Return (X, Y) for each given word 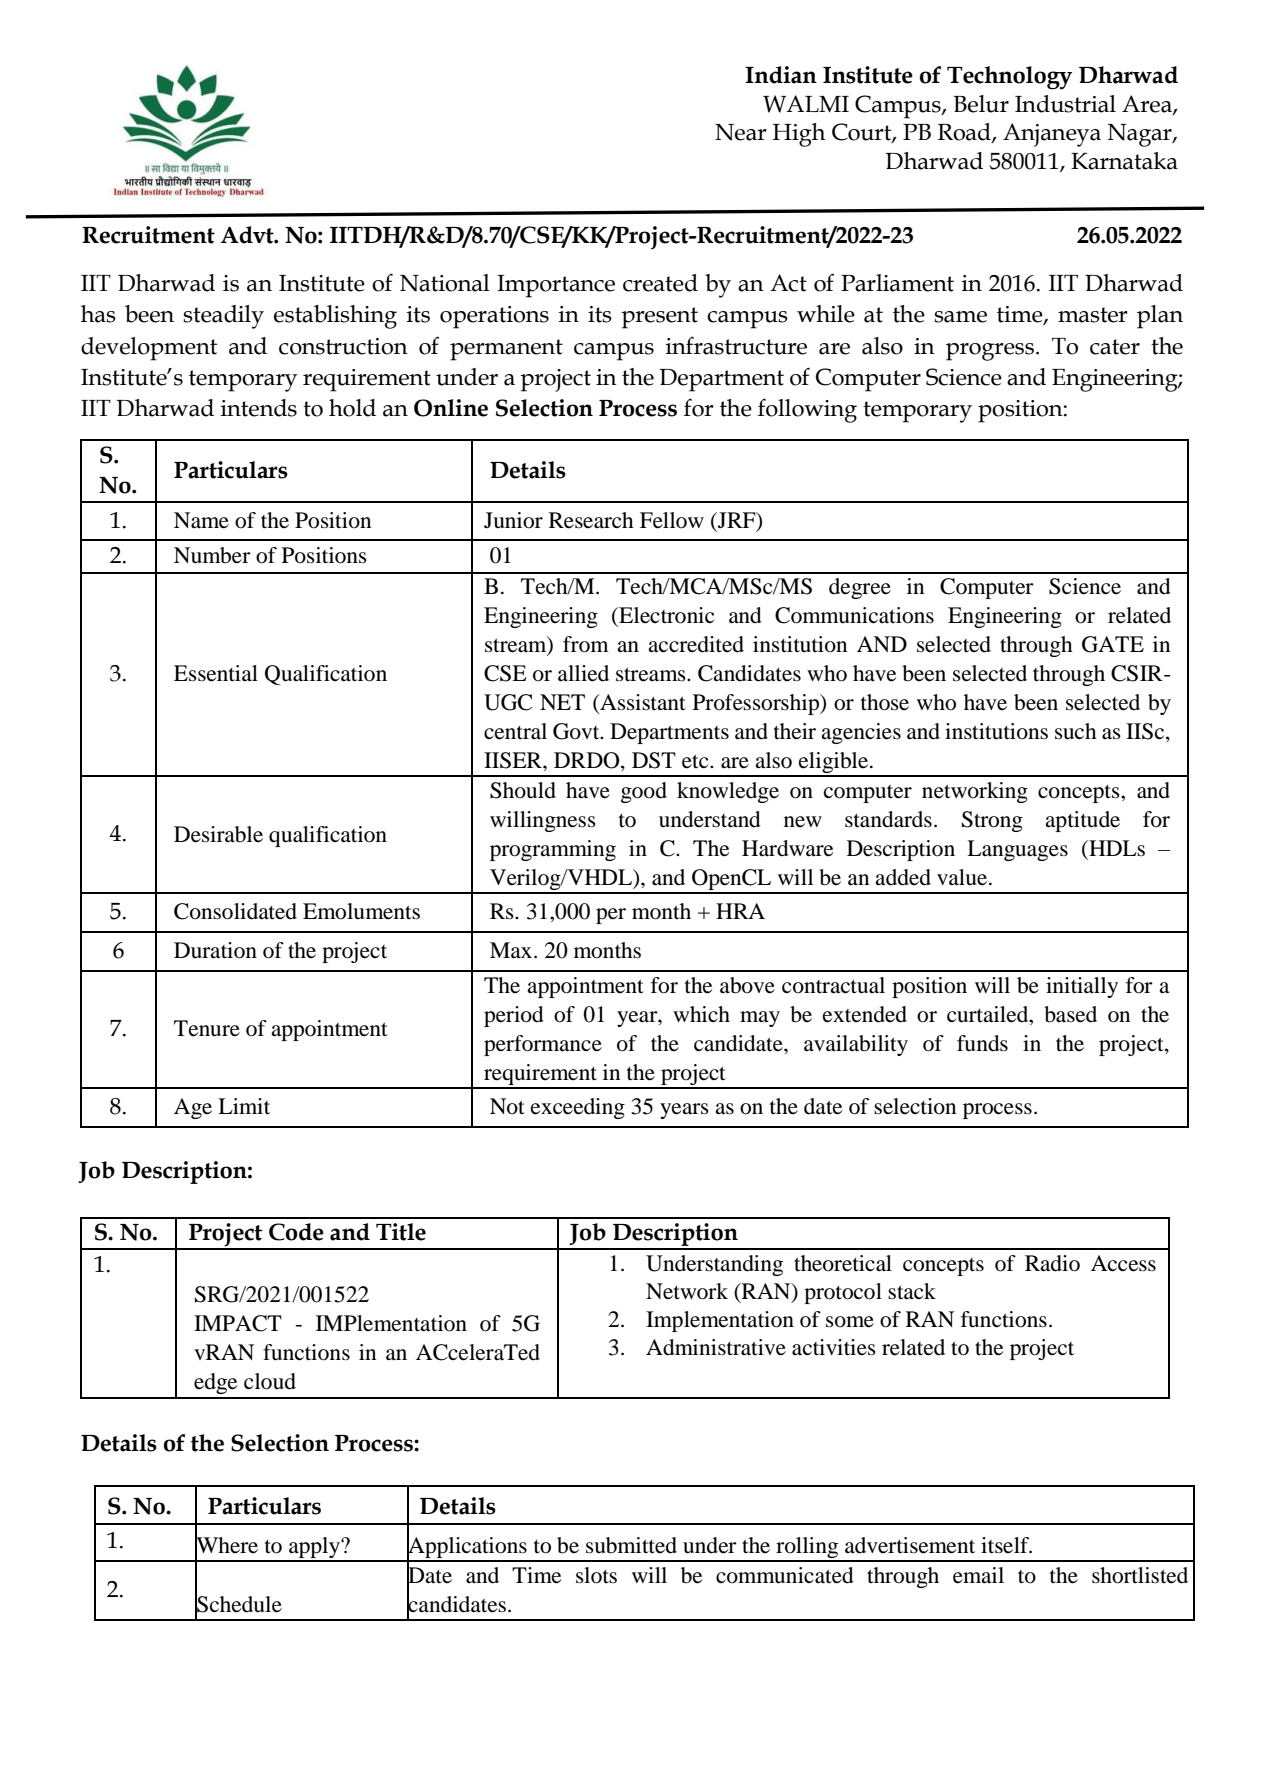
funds (982, 1043)
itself (1006, 1545)
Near (740, 132)
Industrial (1065, 104)
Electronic (665, 615)
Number (212, 555)
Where (226, 1545)
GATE (1113, 644)
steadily (223, 317)
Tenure (207, 1028)
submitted (631, 1545)
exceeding (578, 1108)
